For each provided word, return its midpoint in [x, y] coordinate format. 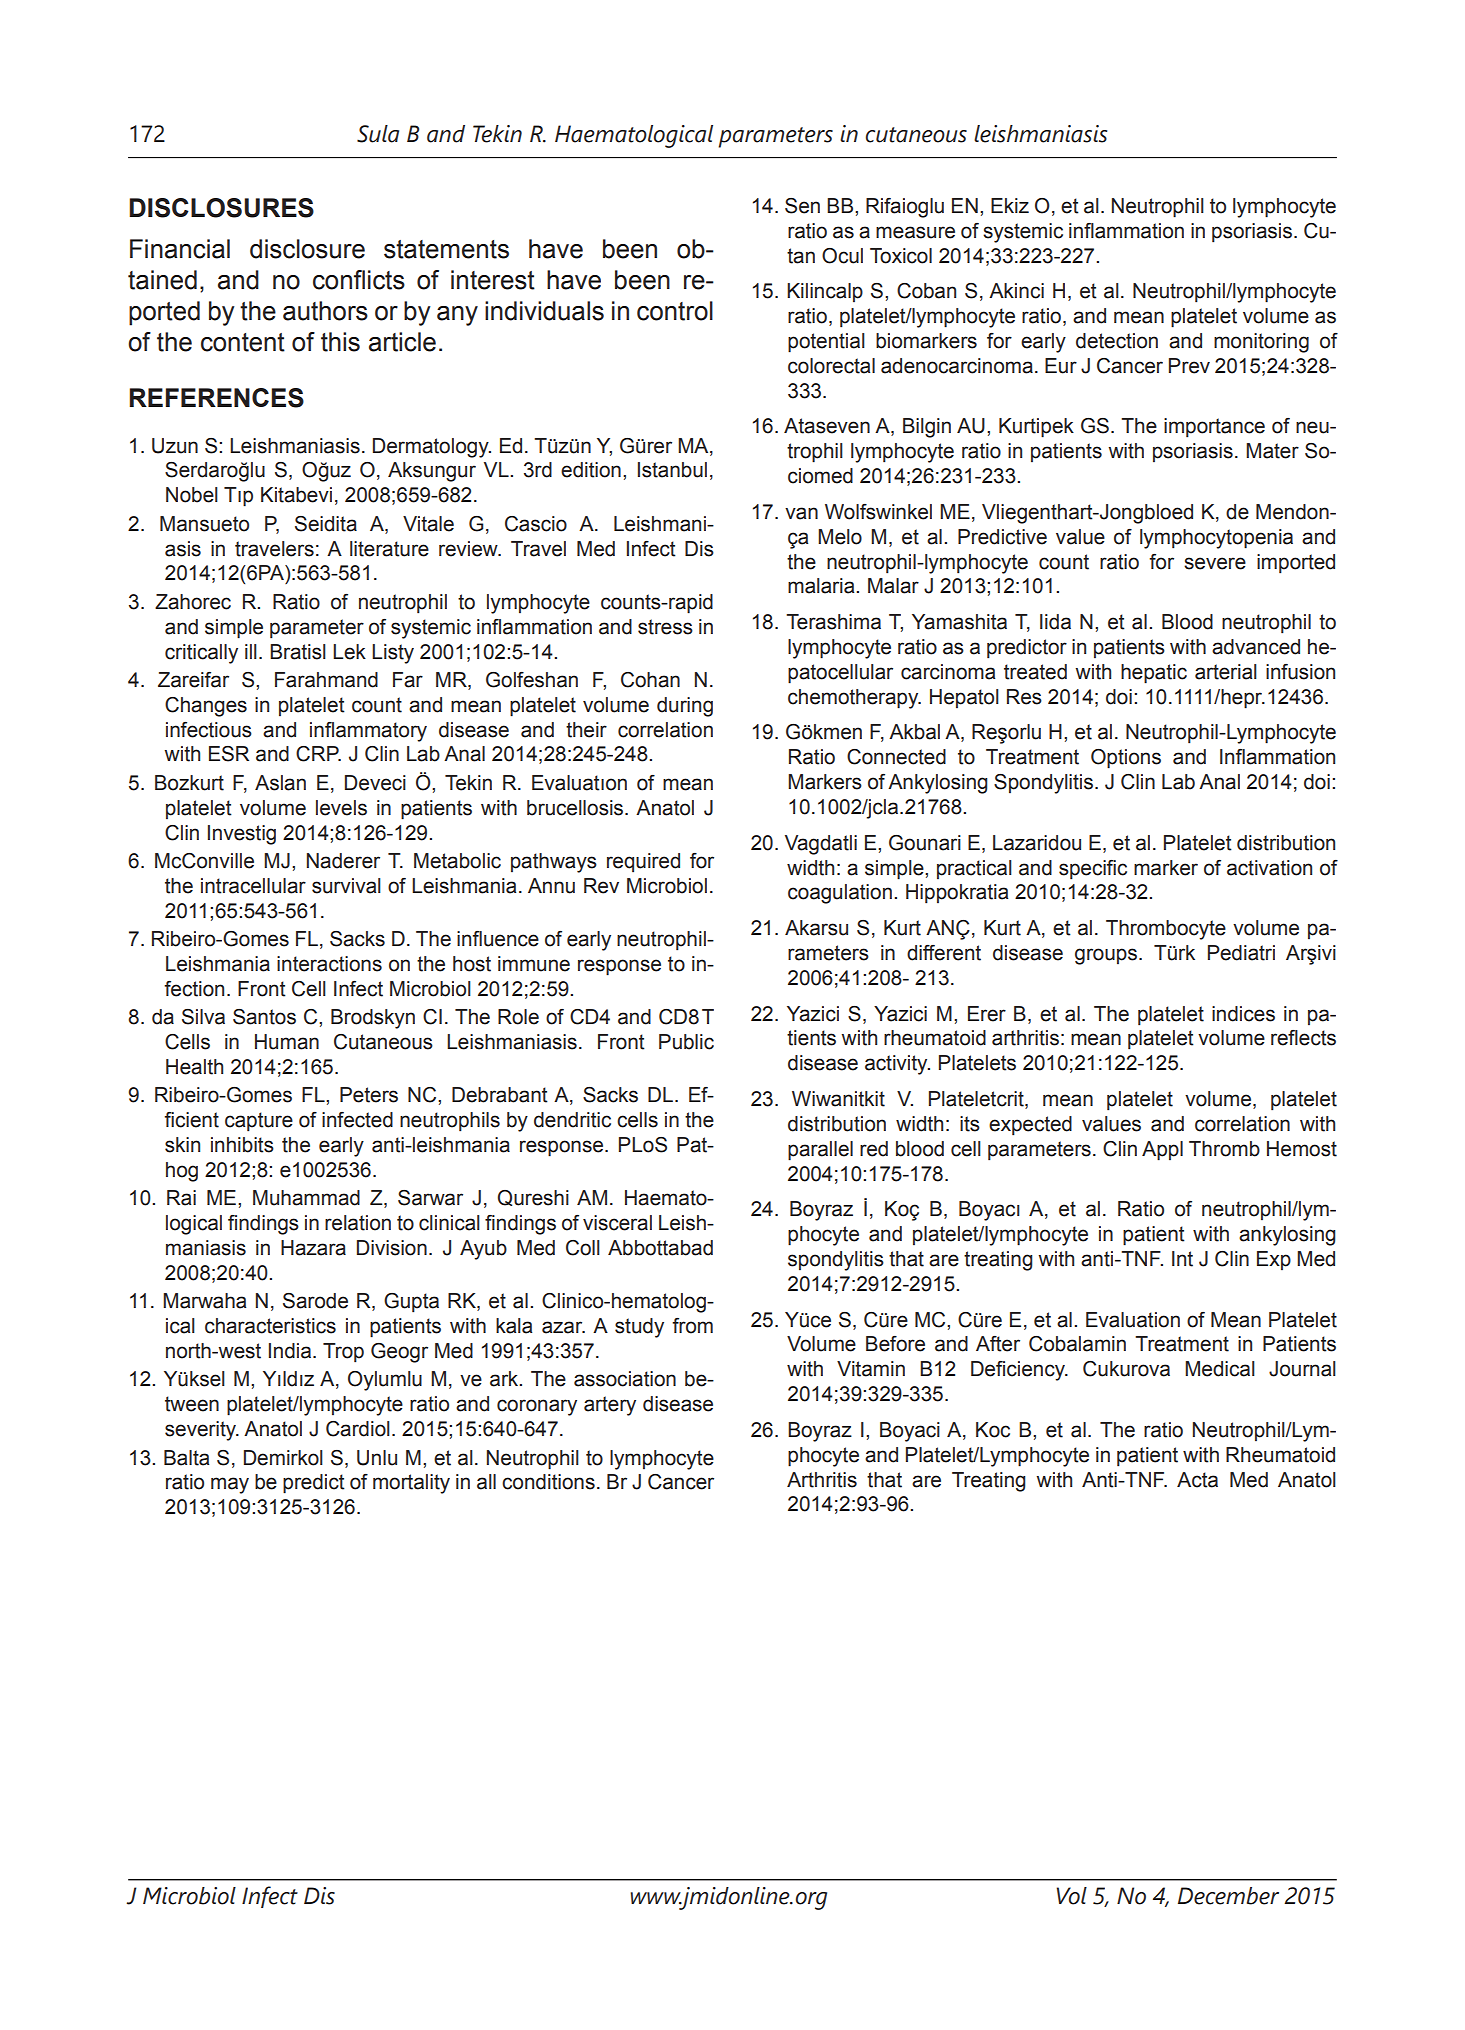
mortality [411, 1484]
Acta [1197, 1480]
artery [610, 1406]
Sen [802, 206]
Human [287, 1042]
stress [665, 627]
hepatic [1154, 674]
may [230, 1485]
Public [686, 1042]
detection [1117, 341]
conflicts [359, 280]
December [1228, 1896]
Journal [1302, 1369]
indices [1243, 1014]
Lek [349, 652]
